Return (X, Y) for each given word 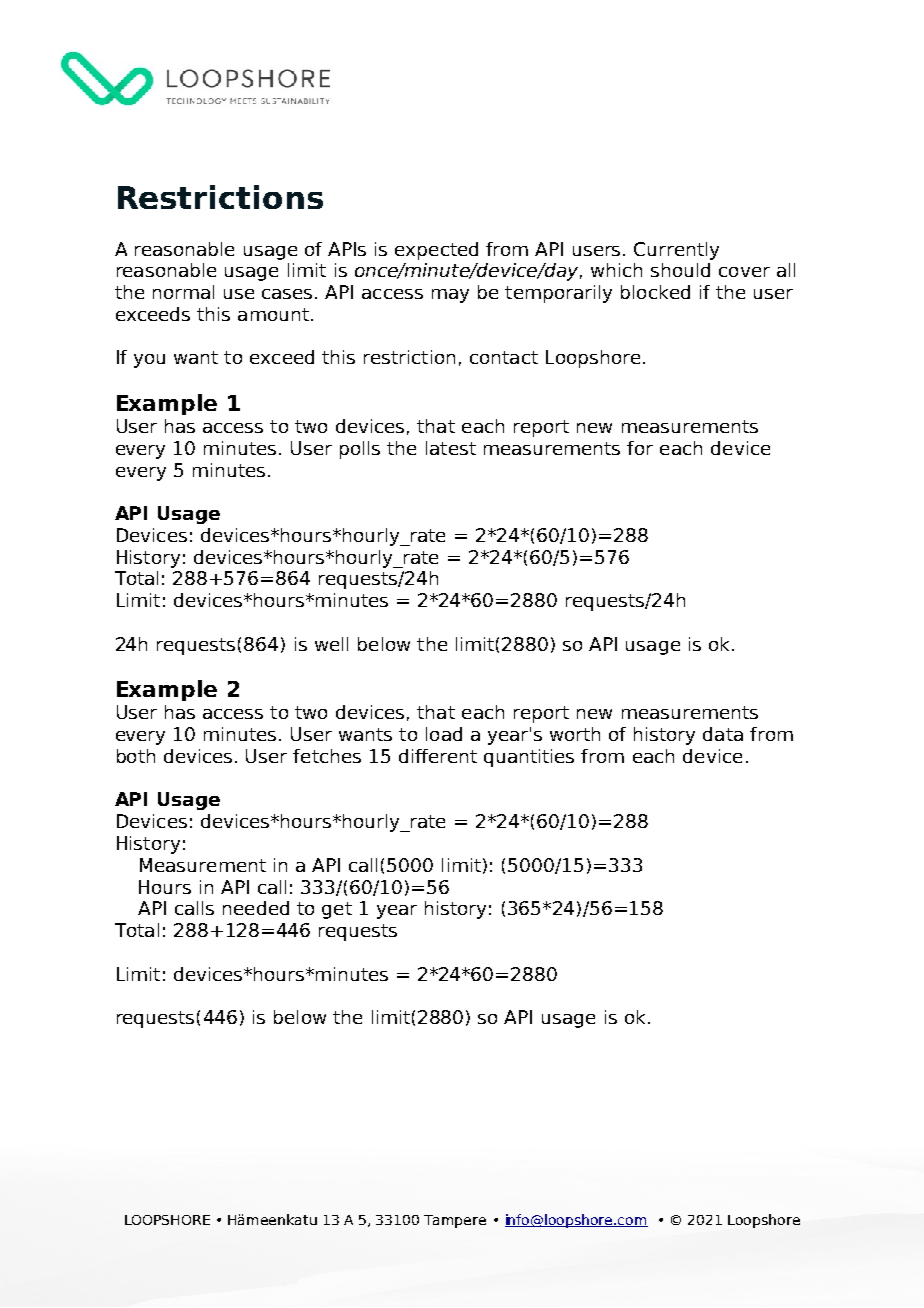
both (136, 756)
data (723, 734)
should (680, 270)
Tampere (455, 1221)
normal (183, 292)
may (450, 296)
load (444, 734)
